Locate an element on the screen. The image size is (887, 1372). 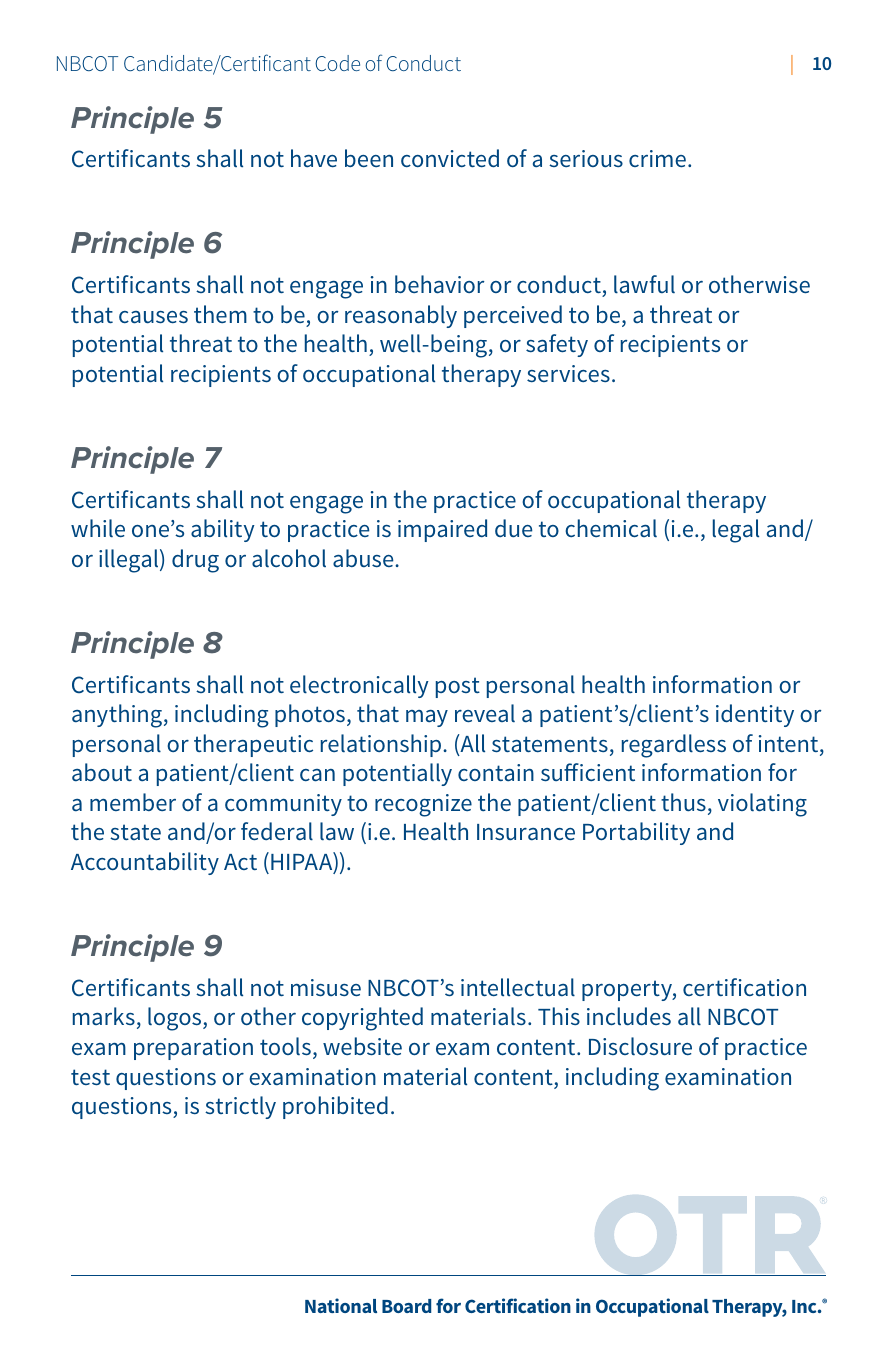
drug is located at coordinates (195, 561).
